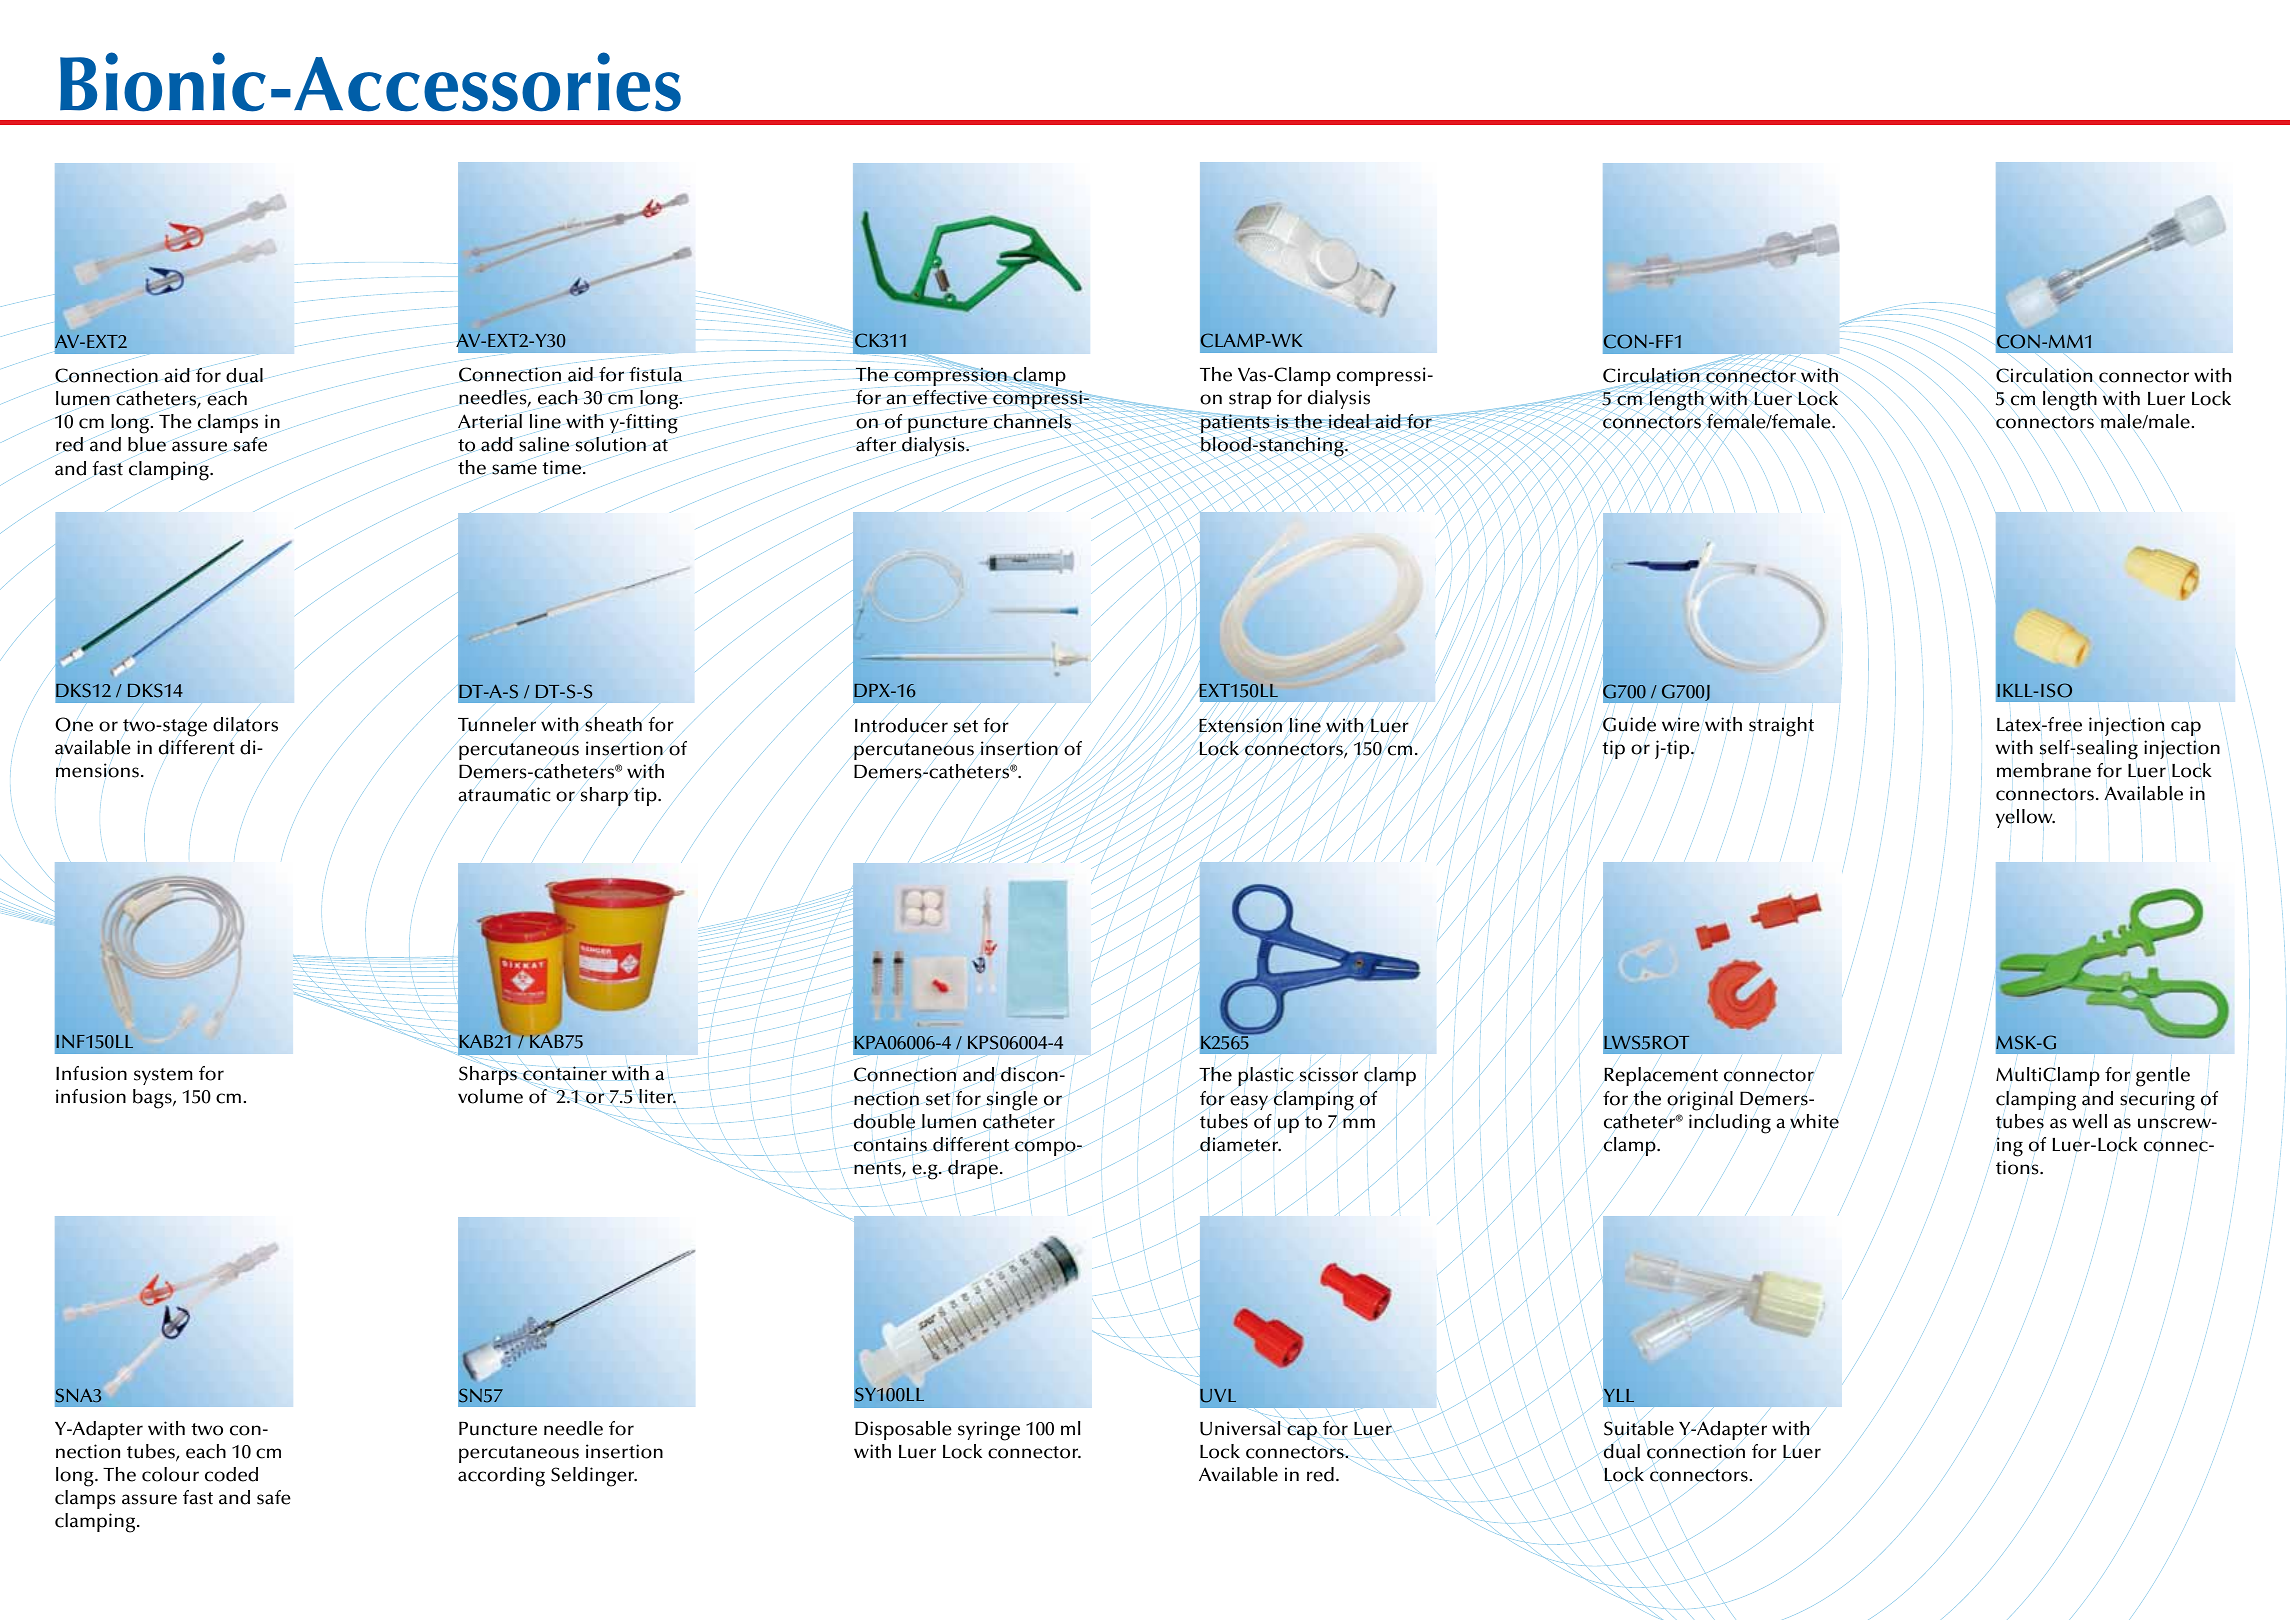 This screenshot has height=1620, width=2290. Describe the element at coordinates (231, 1474) in the screenshot. I see `coded` at that location.
